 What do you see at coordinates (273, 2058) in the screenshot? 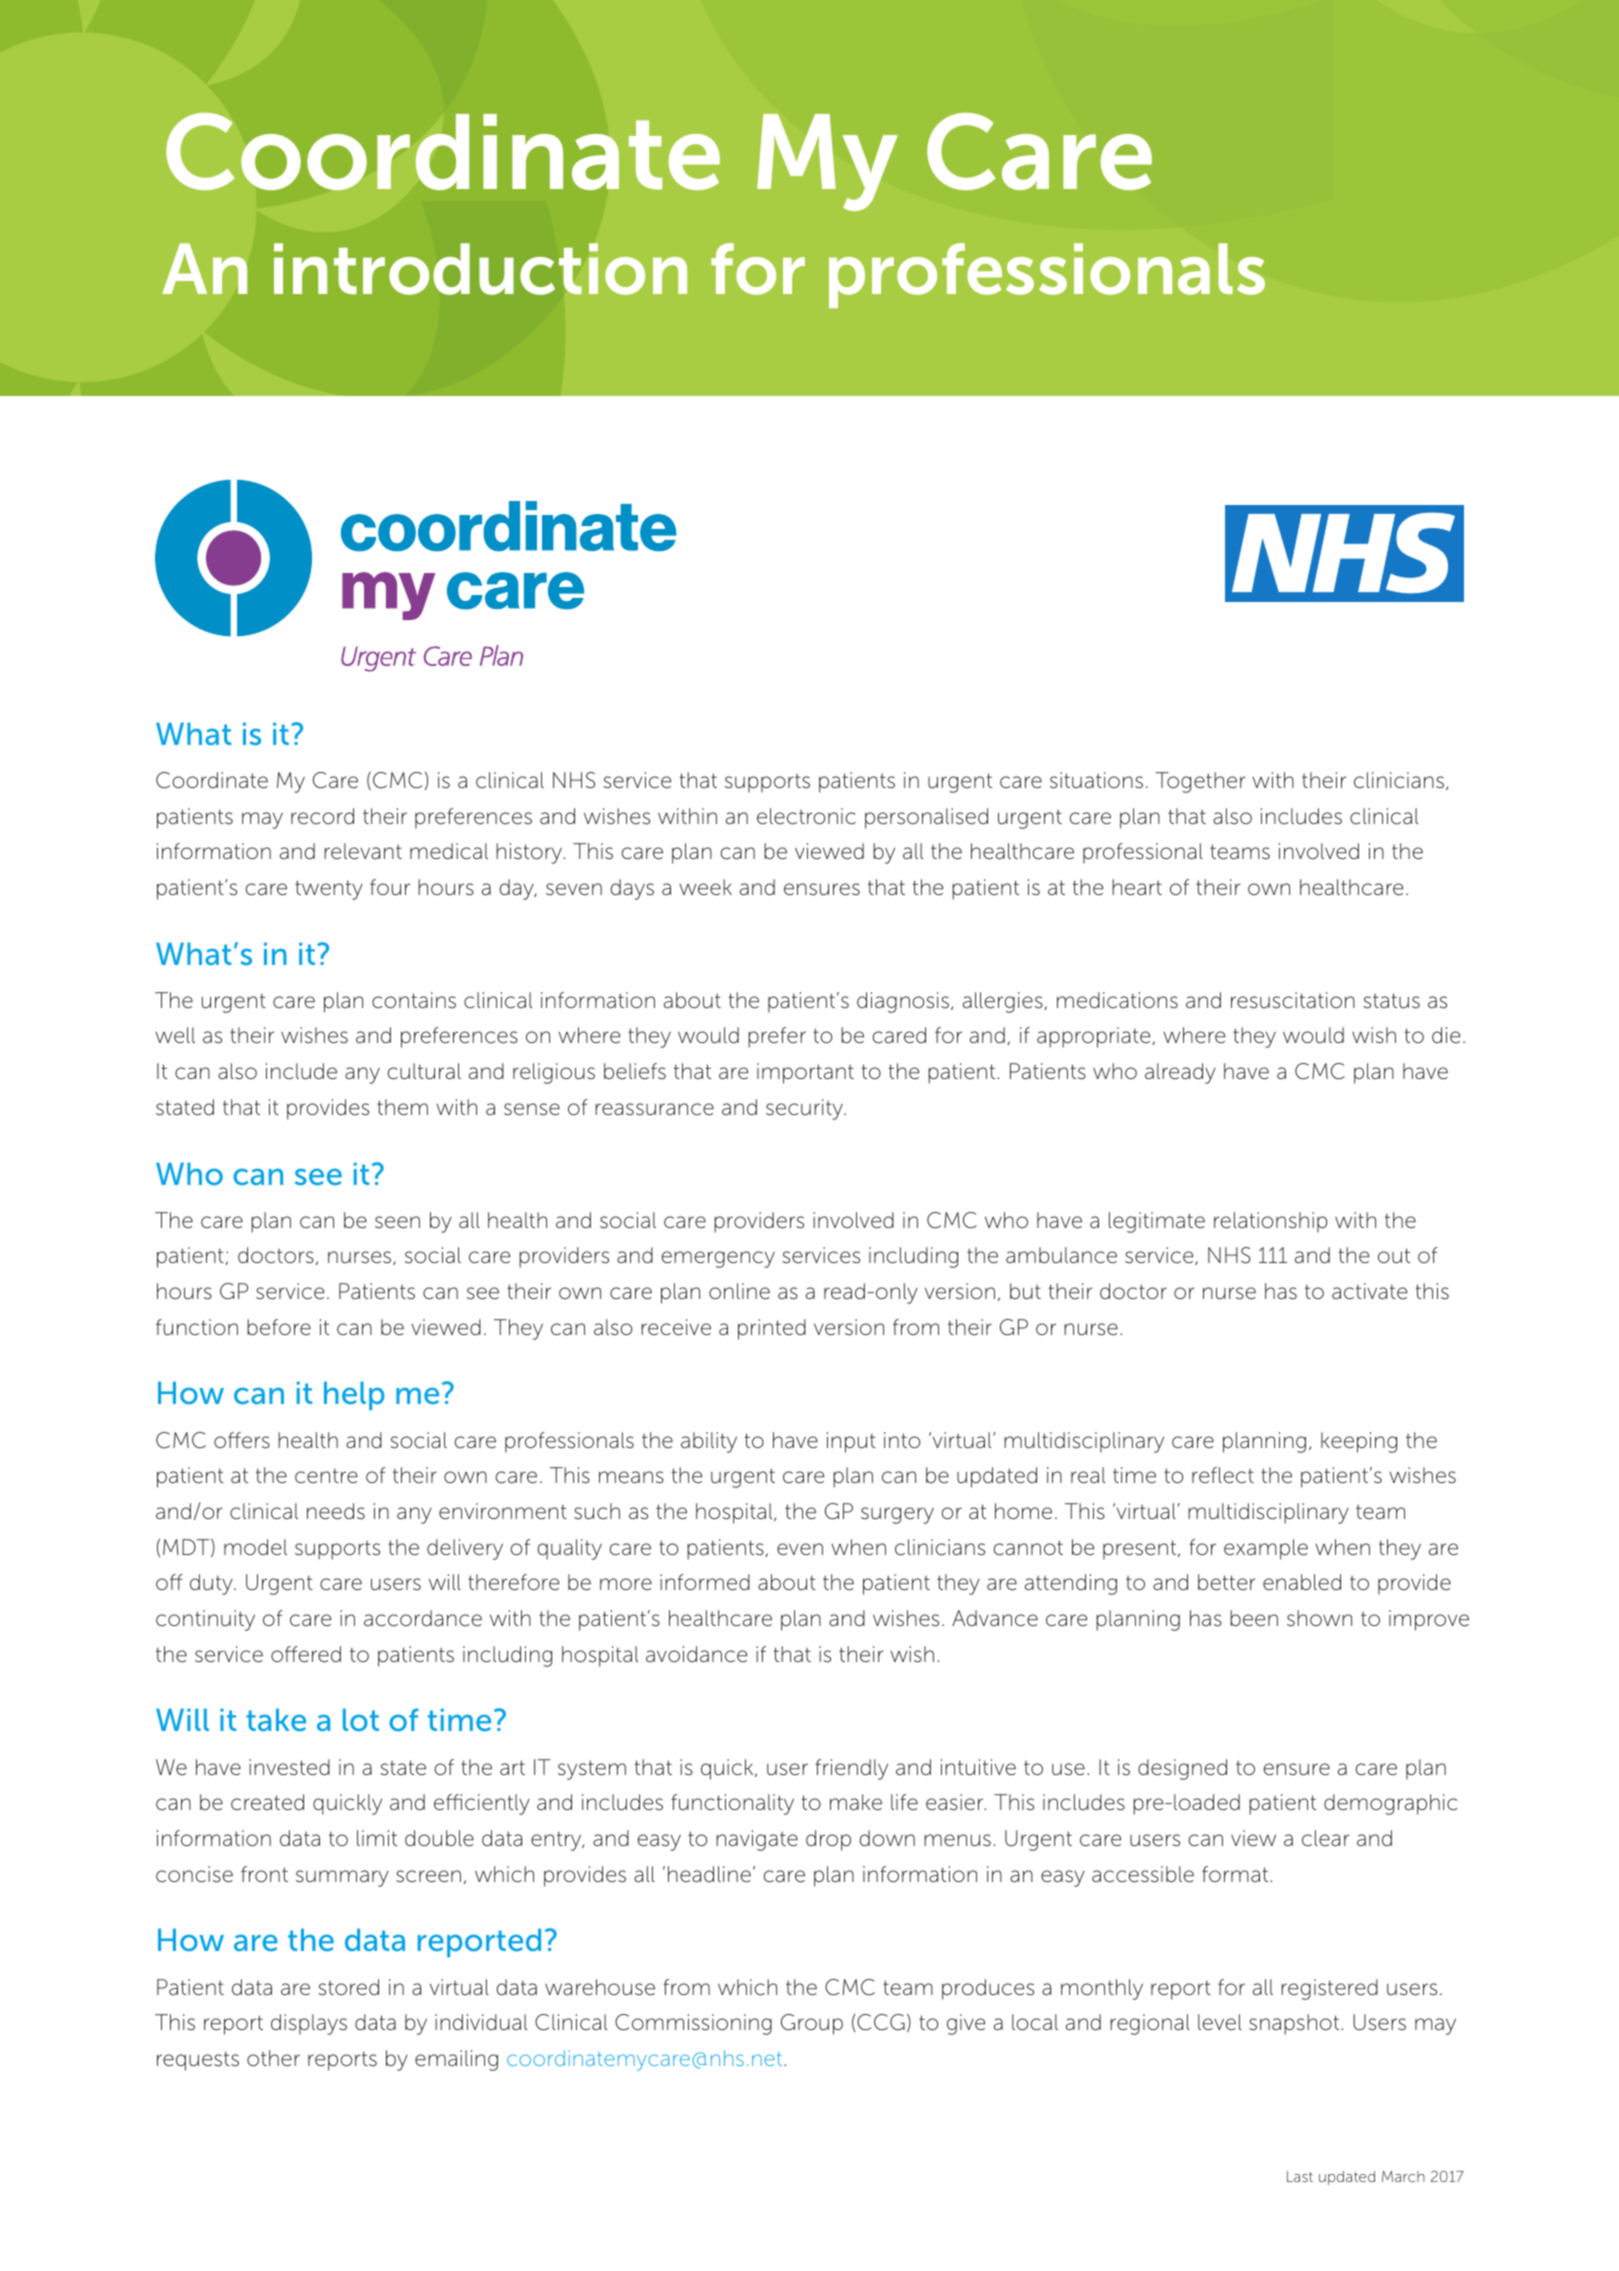
I see `other` at bounding box center [273, 2058].
